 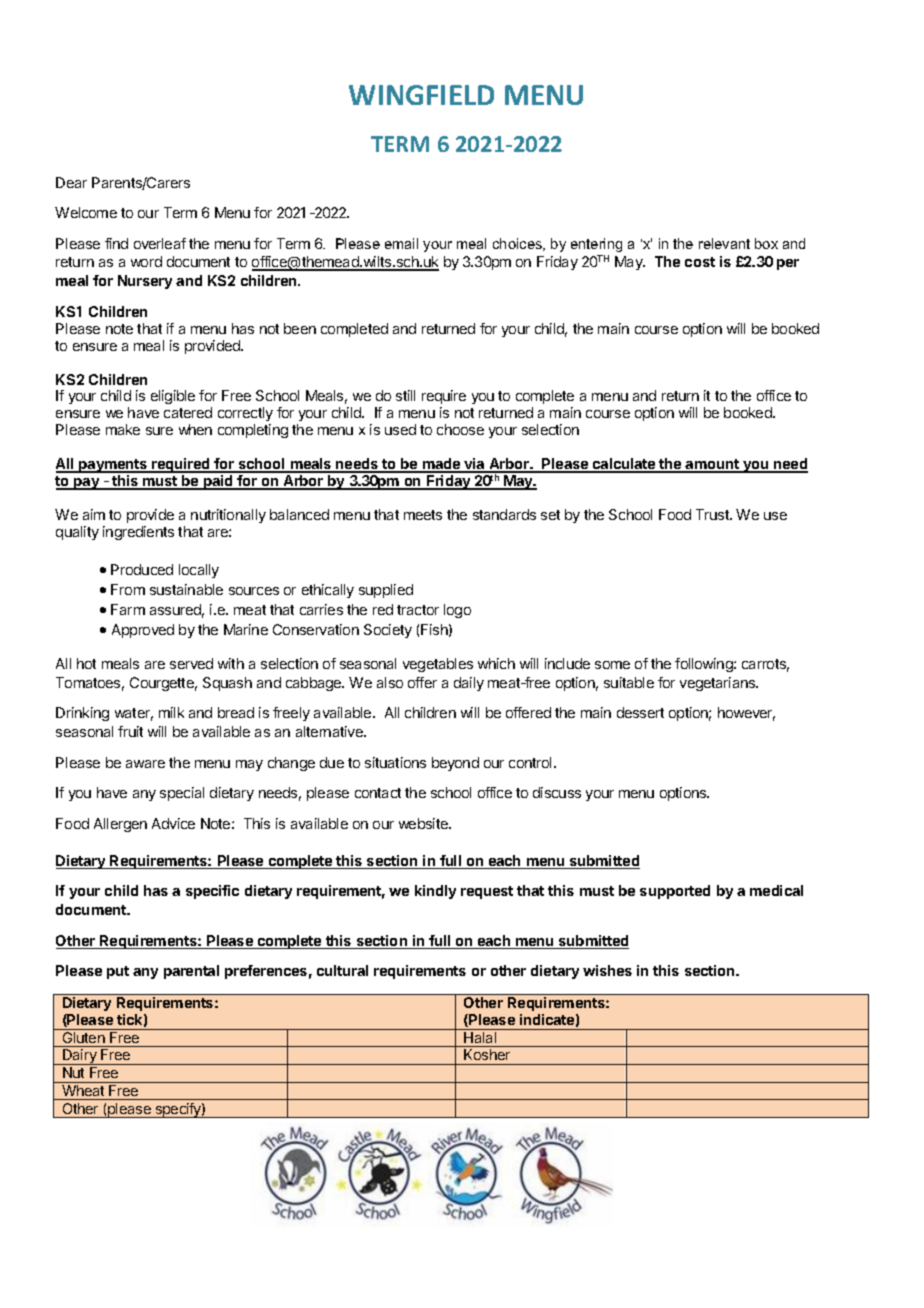 What do you see at coordinates (724, 243) in the page?
I see `relevant` at bounding box center [724, 243].
